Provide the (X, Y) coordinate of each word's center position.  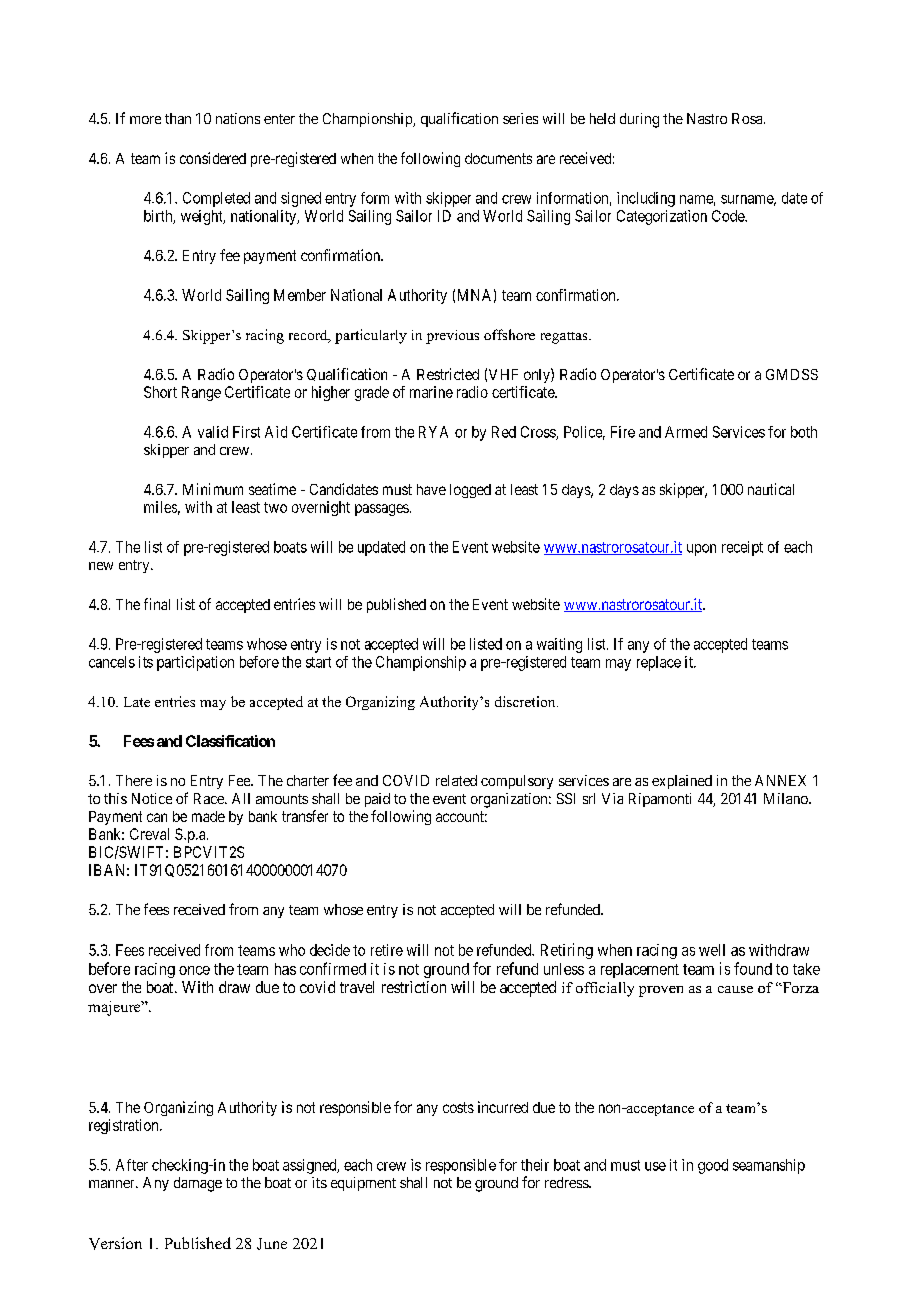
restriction (414, 987)
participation (195, 663)
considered (213, 158)
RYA (433, 432)
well (712, 950)
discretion (526, 701)
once (194, 970)
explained (682, 782)
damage (198, 1184)
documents (498, 158)
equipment (363, 1184)
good (713, 1166)
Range (201, 393)
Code (729, 216)
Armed (686, 432)
